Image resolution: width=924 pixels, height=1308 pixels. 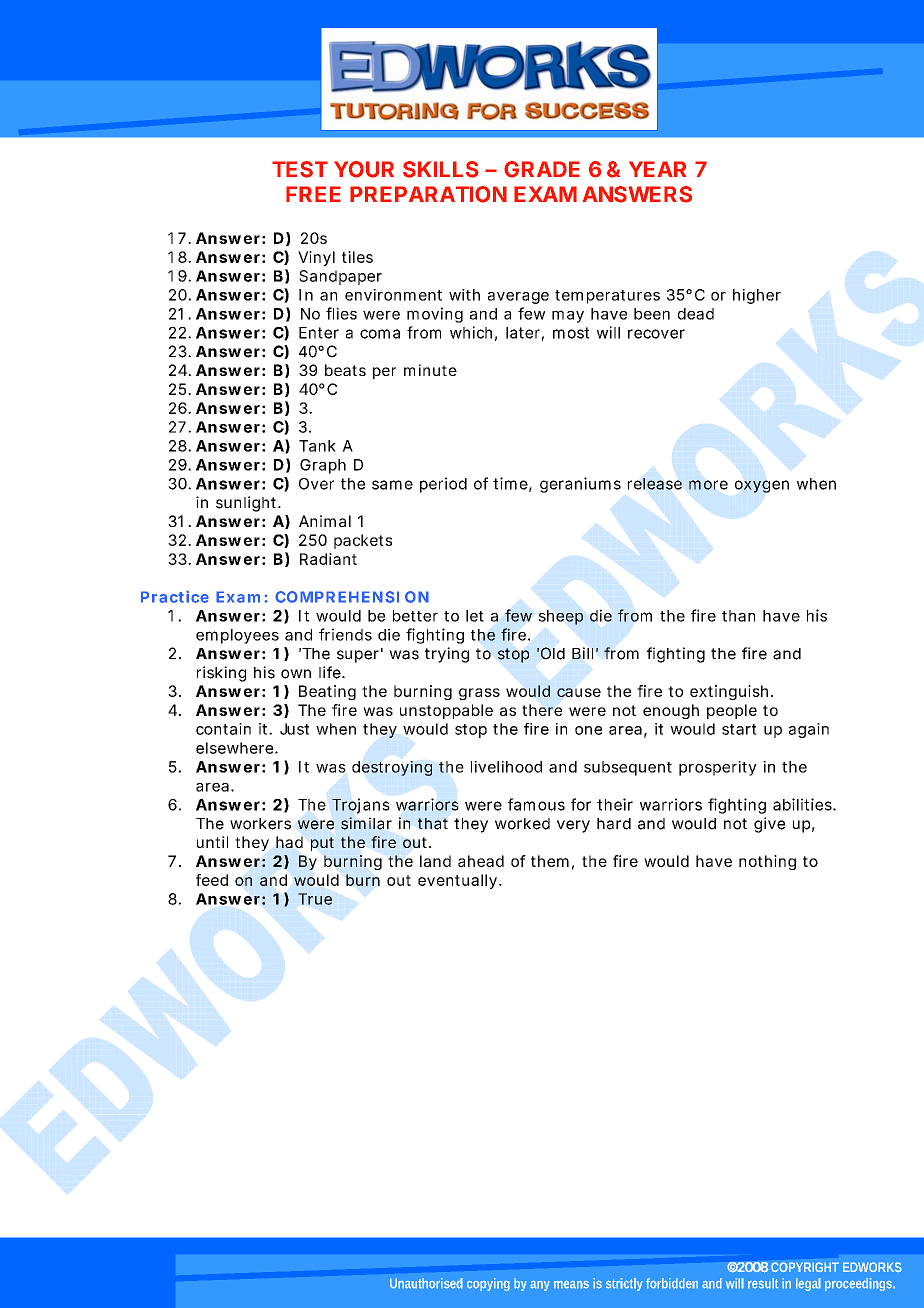 What do you see at coordinates (542, 169) in the screenshot?
I see `GRADE` at bounding box center [542, 169].
